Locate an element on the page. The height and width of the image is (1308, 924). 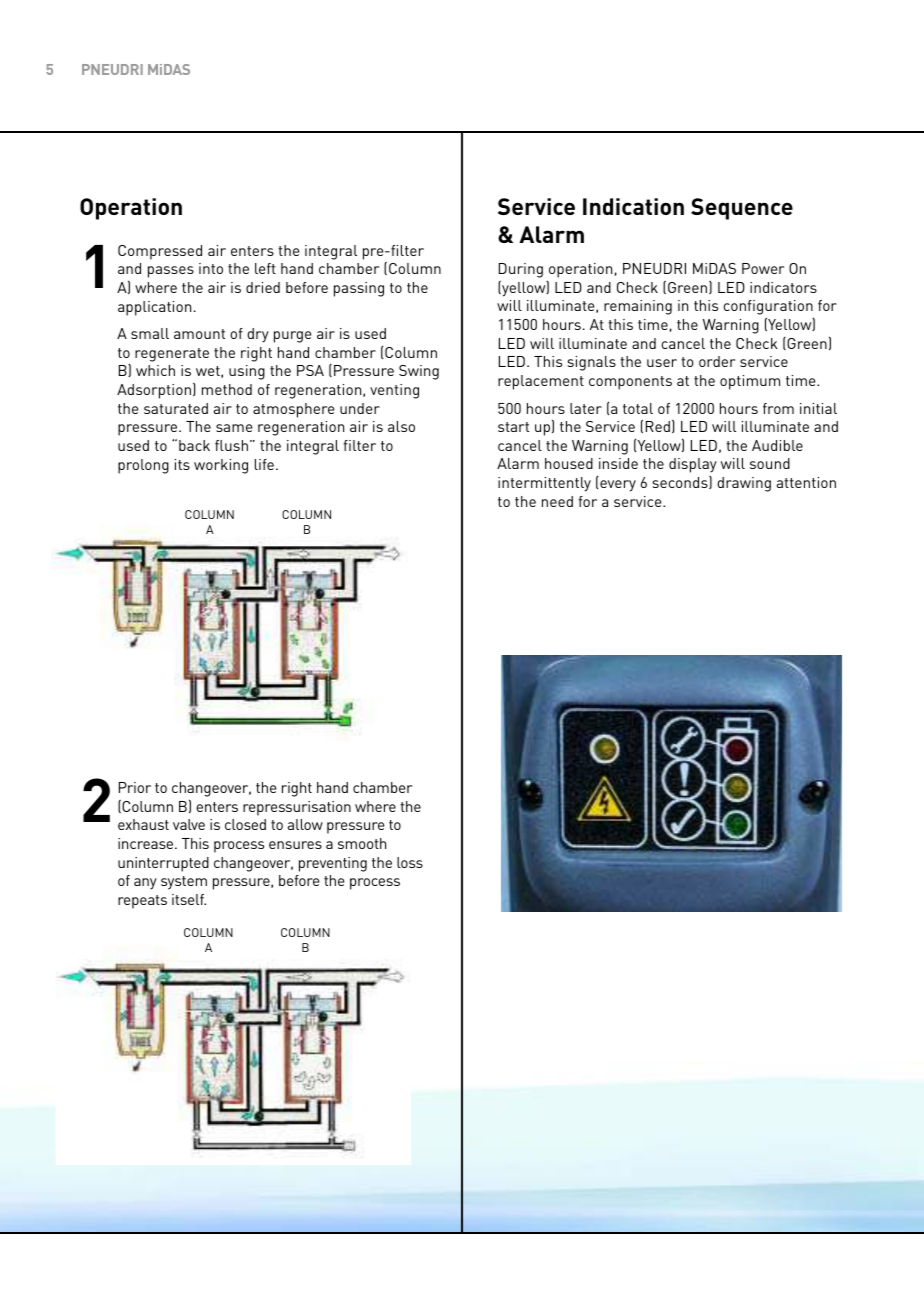
optimum is located at coordinates (750, 382).
